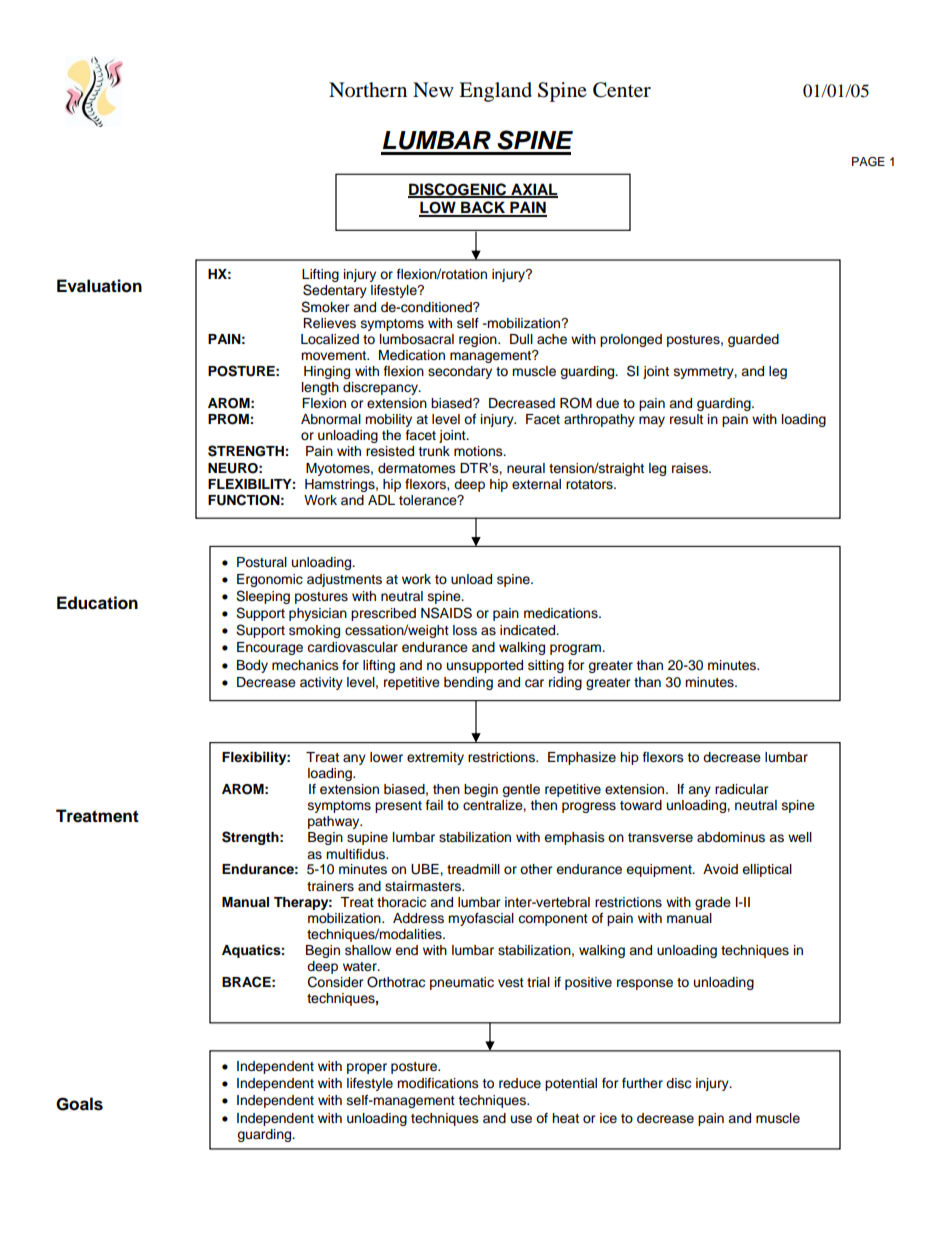 The width and height of the screenshot is (952, 1233). Describe the element at coordinates (438, 1083) in the screenshot. I see `modifications` at that location.
